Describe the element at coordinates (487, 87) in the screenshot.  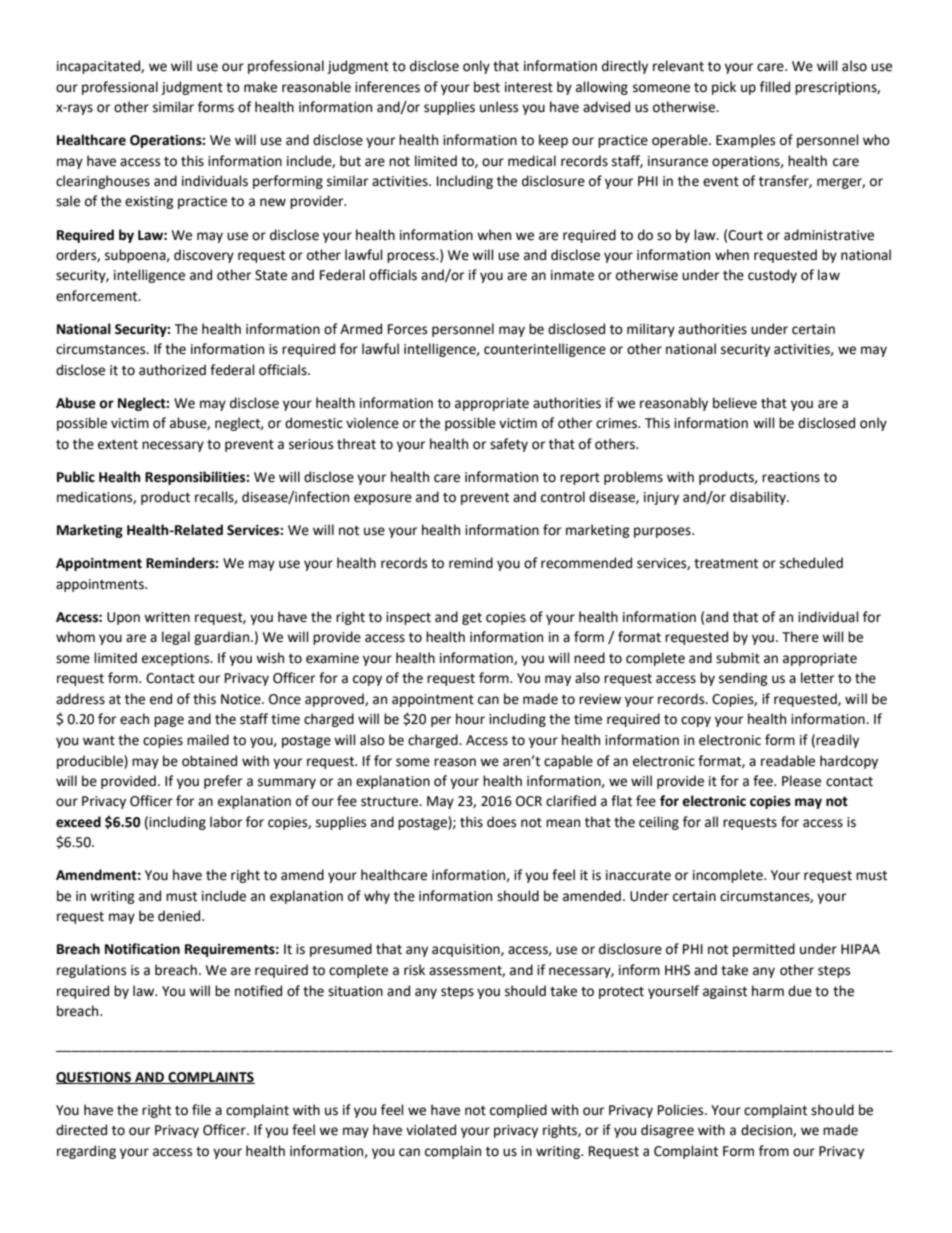
I see `best` at that location.
